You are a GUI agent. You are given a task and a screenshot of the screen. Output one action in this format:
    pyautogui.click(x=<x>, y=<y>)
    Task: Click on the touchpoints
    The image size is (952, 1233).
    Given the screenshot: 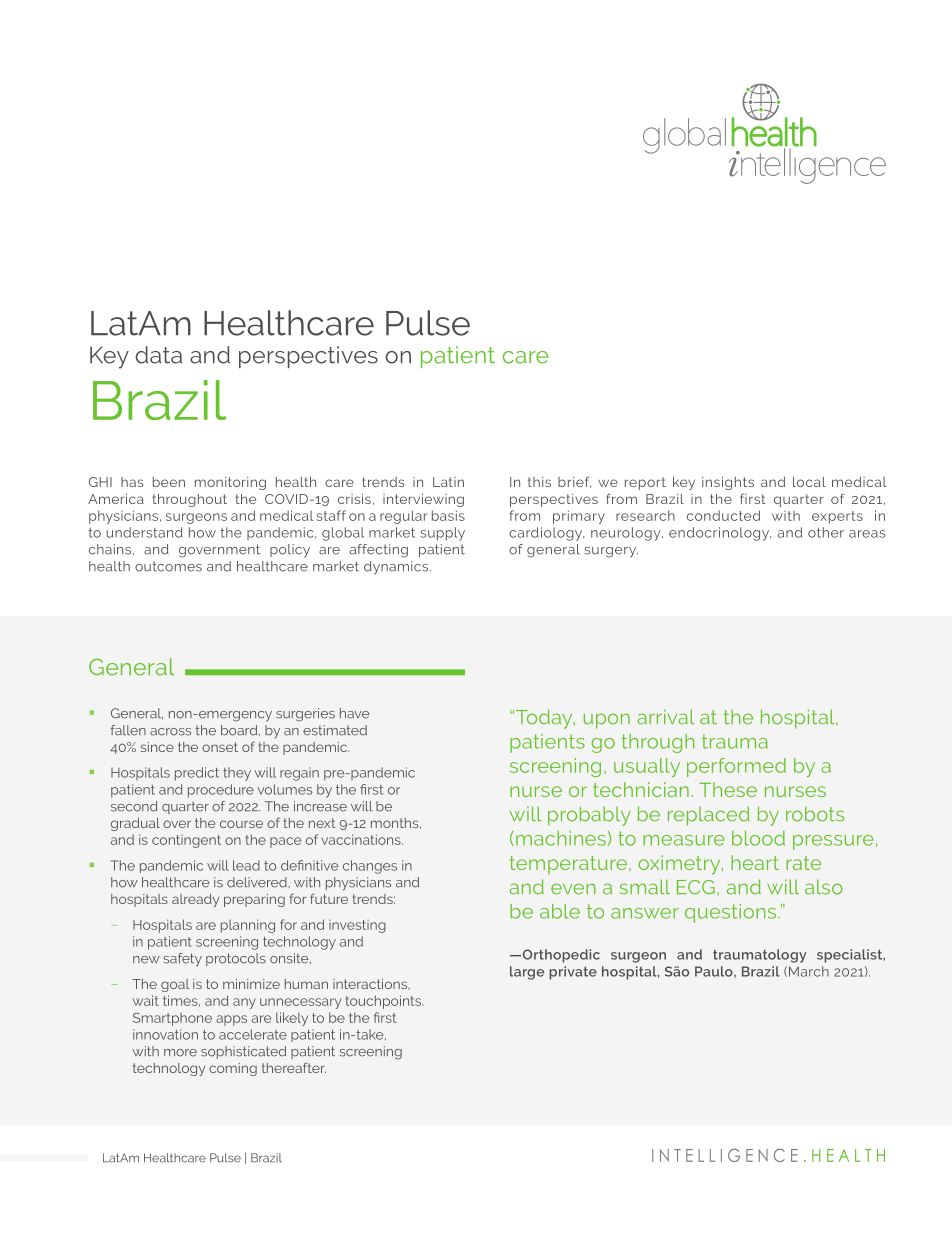 What is the action you would take?
    pyautogui.click(x=384, y=1002)
